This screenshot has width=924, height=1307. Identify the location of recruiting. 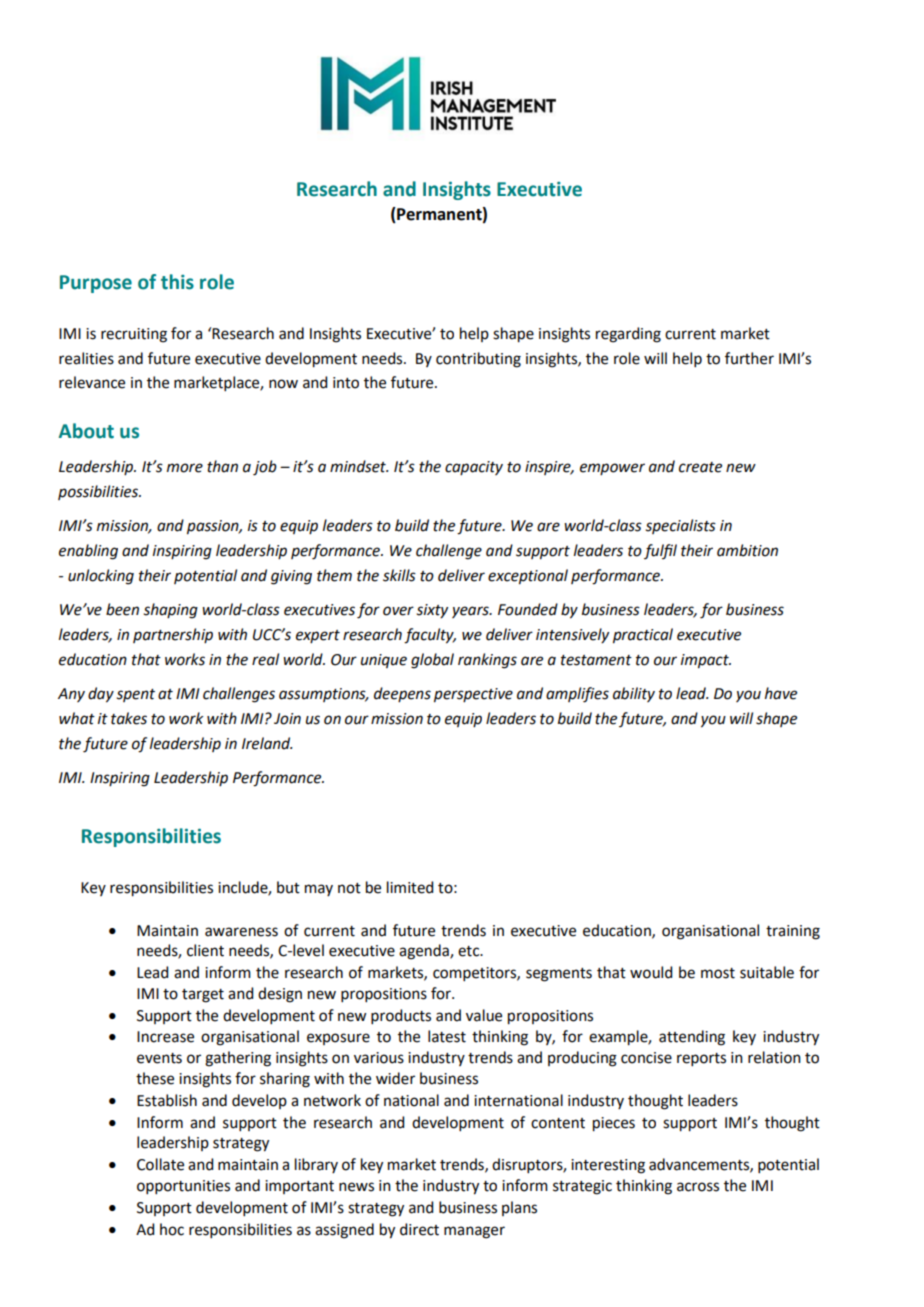
(134, 335).
